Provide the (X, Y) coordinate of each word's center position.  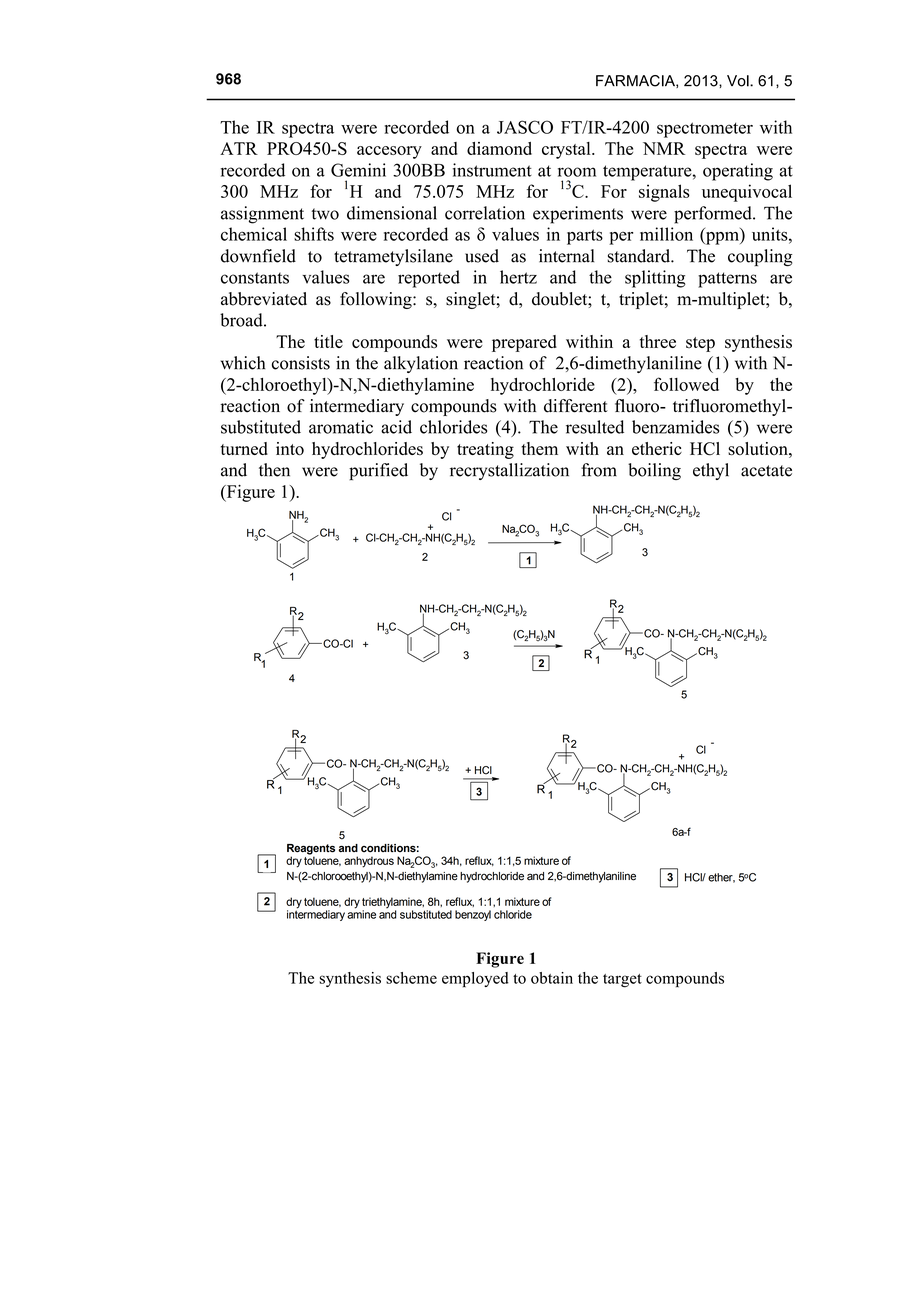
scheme (411, 978)
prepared (524, 343)
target (622, 981)
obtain (552, 978)
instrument (492, 170)
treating (485, 450)
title (328, 341)
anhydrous (369, 862)
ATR (239, 148)
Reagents (311, 850)
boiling (654, 471)
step (700, 344)
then (274, 470)
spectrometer (705, 130)
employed (475, 980)
